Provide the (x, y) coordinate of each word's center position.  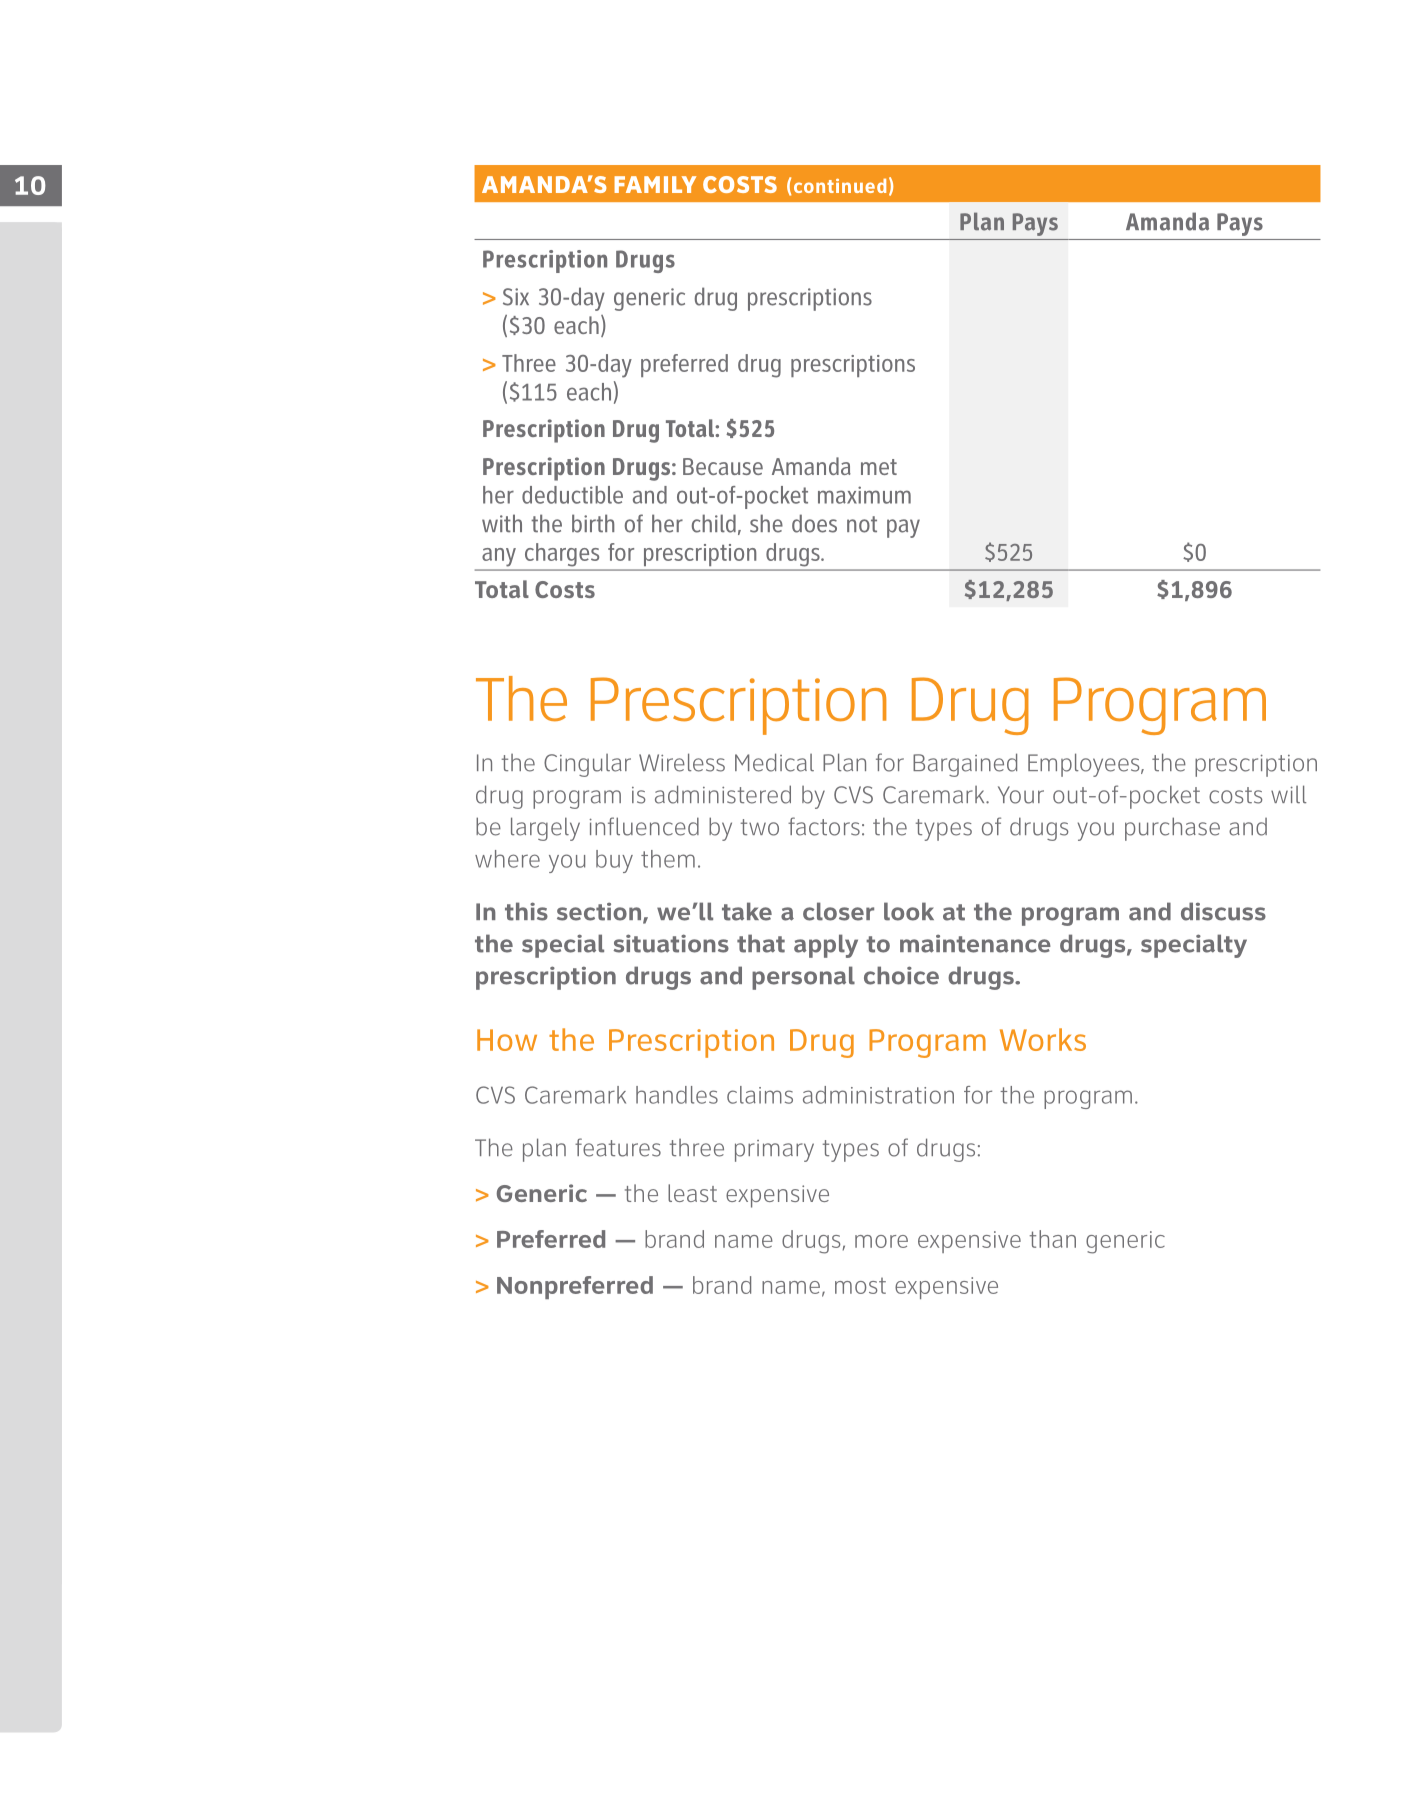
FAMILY (655, 184)
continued (840, 185)
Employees (1085, 765)
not (862, 524)
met (879, 467)
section (599, 911)
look (909, 911)
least (692, 1193)
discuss (1223, 911)
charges (562, 554)
